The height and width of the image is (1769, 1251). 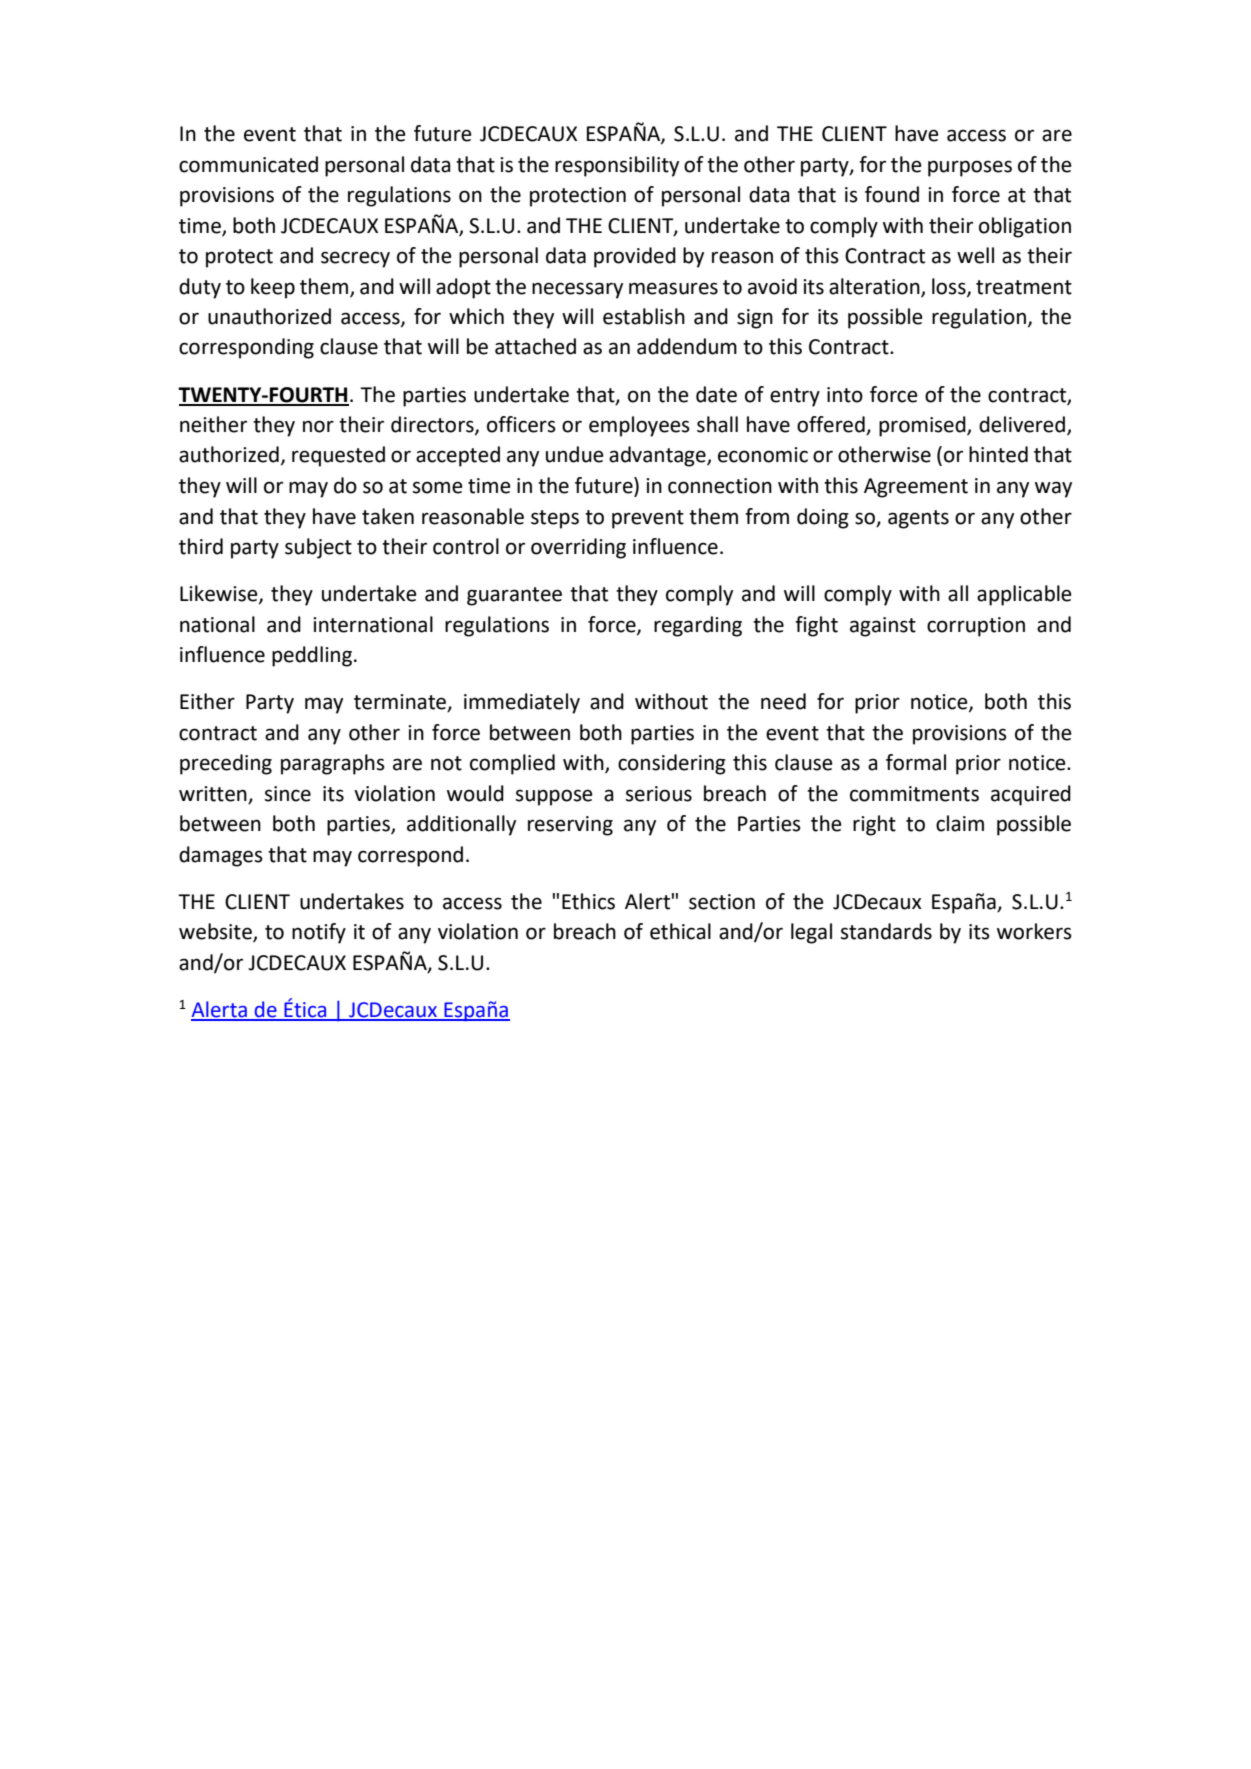 I want to click on purposes, so click(x=970, y=168).
